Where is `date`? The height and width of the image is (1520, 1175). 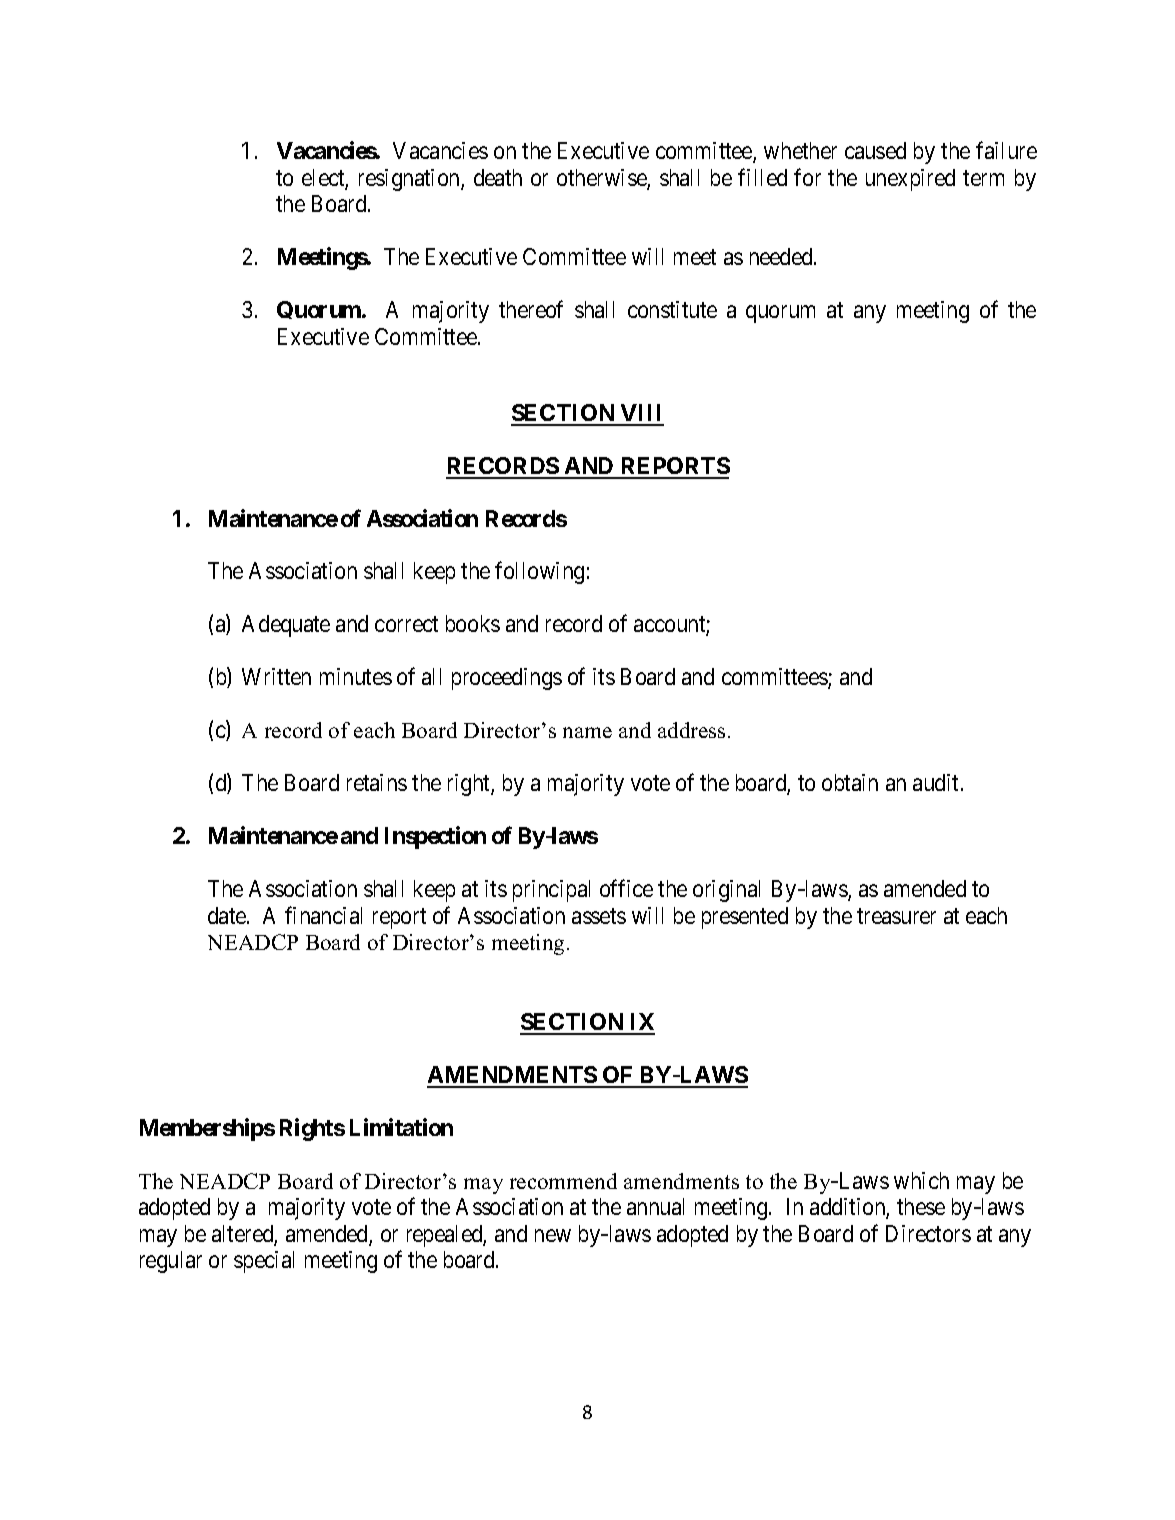 date is located at coordinates (228, 915).
